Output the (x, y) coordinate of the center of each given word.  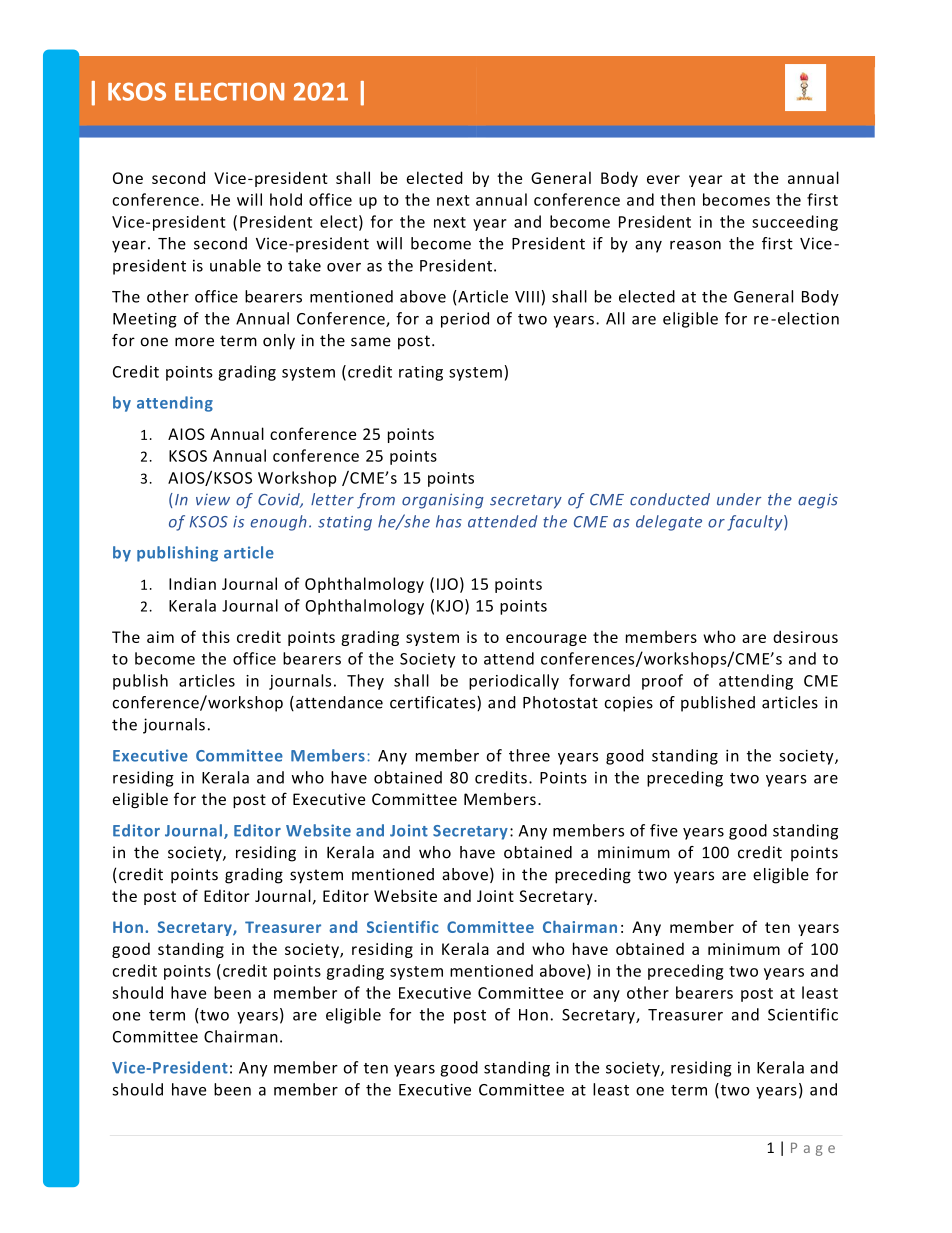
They (365, 682)
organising (443, 501)
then (677, 199)
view (213, 500)
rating (421, 373)
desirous (805, 636)
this (216, 636)
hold (286, 199)
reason (695, 245)
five (664, 830)
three (529, 755)
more (194, 342)
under (739, 499)
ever (663, 179)
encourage (546, 640)
